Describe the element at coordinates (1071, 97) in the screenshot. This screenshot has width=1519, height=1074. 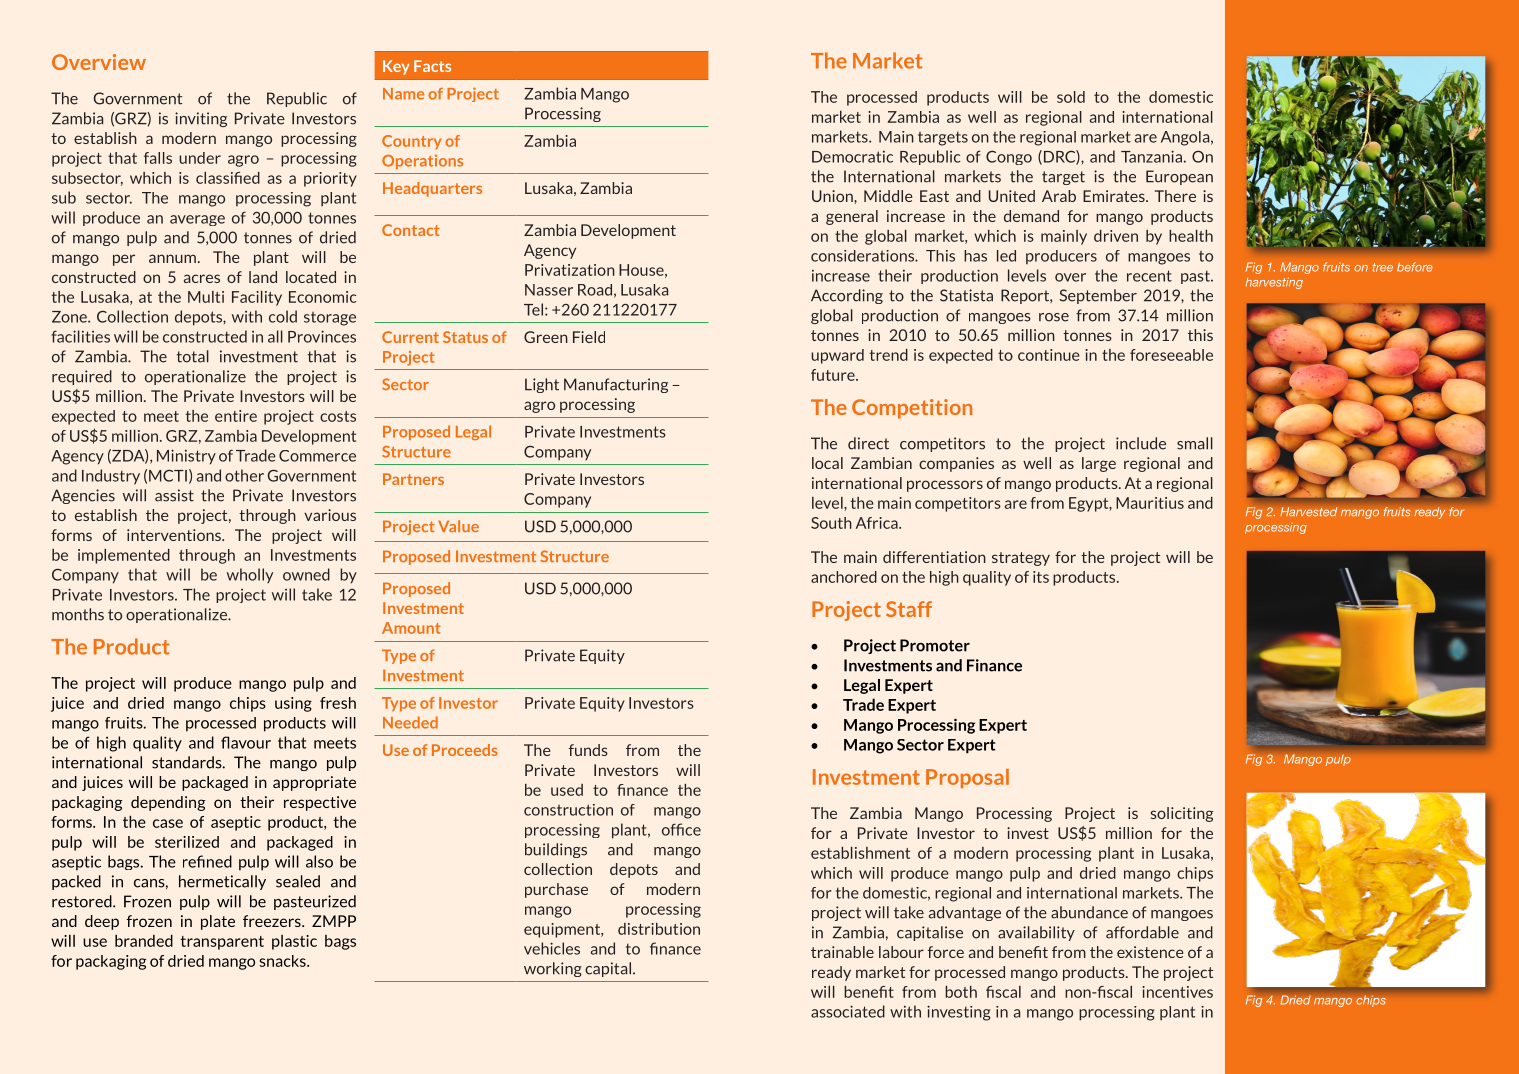
I see `sold` at that location.
